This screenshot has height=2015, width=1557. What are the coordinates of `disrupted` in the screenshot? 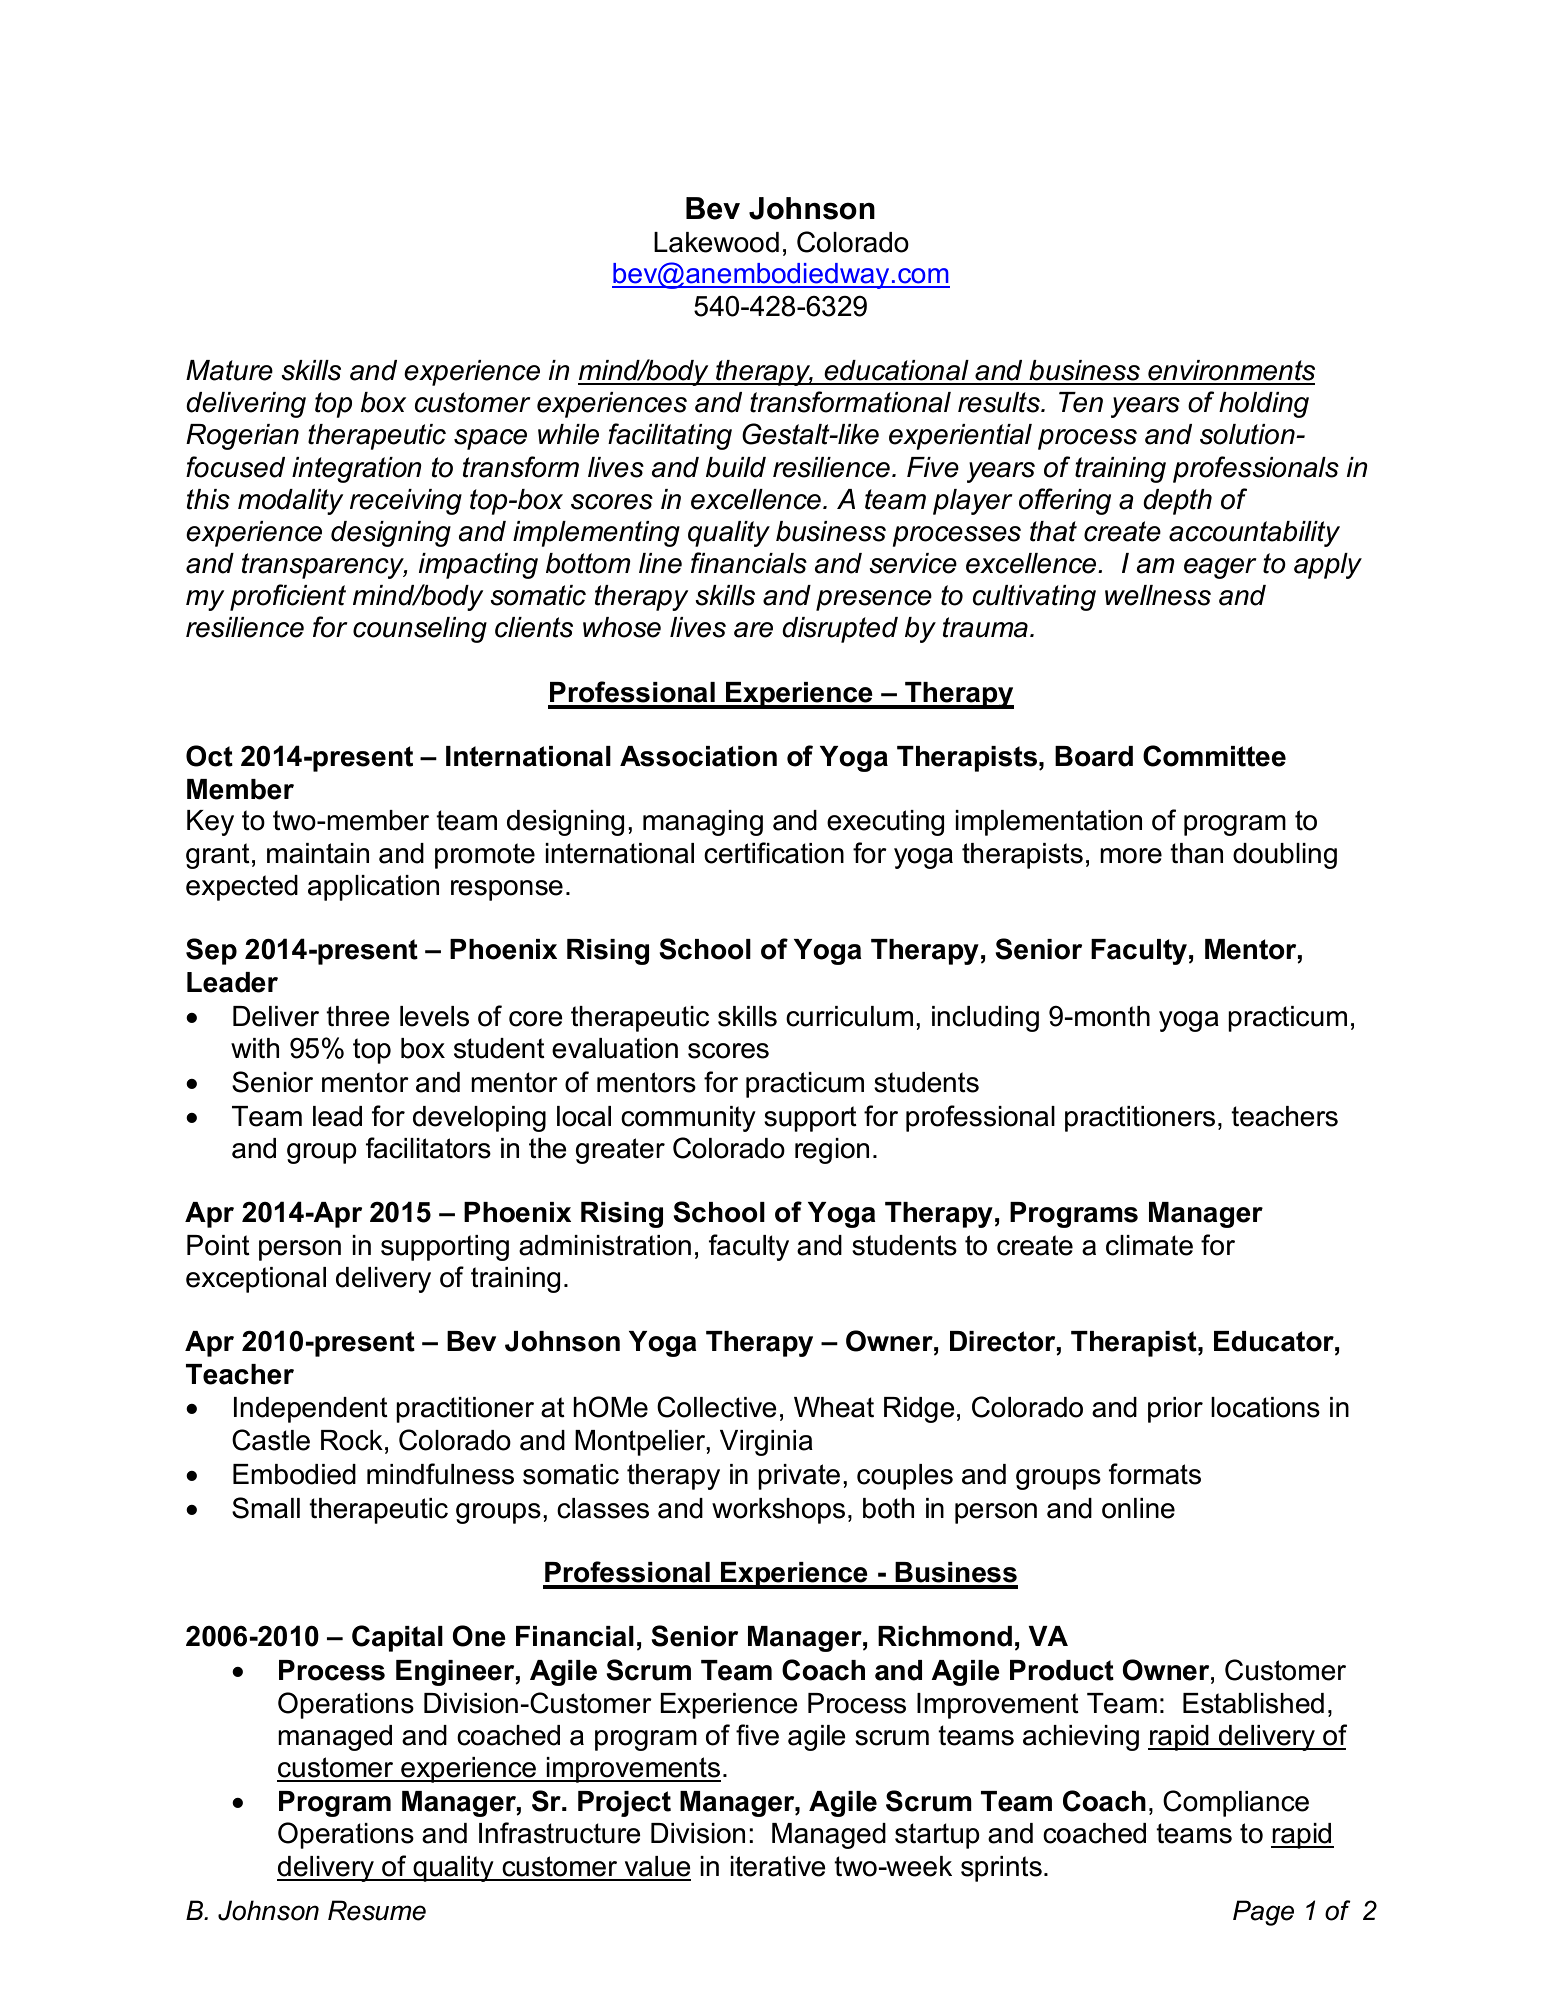 It's located at (840, 630).
